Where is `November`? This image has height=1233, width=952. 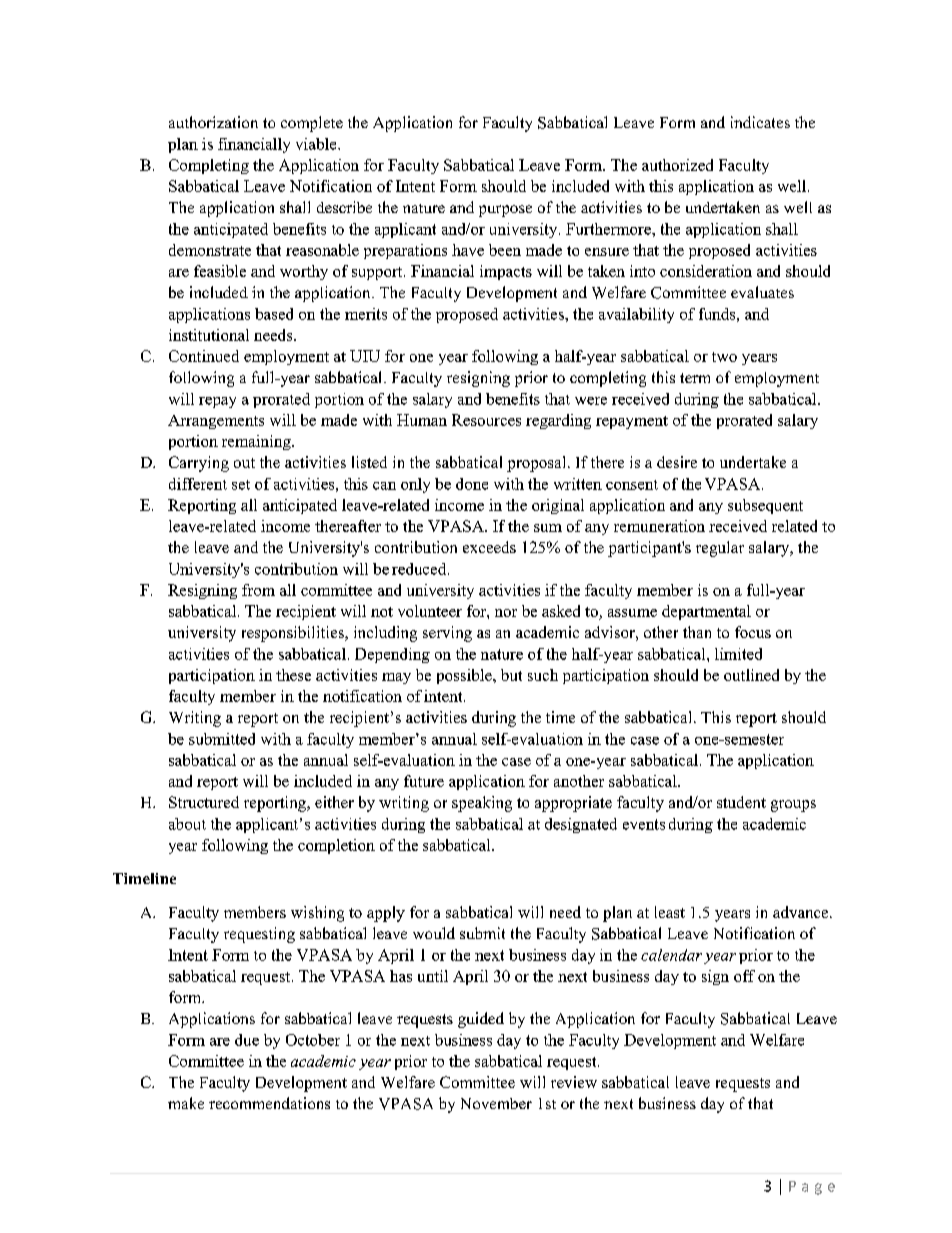 November is located at coordinates (496, 1103).
